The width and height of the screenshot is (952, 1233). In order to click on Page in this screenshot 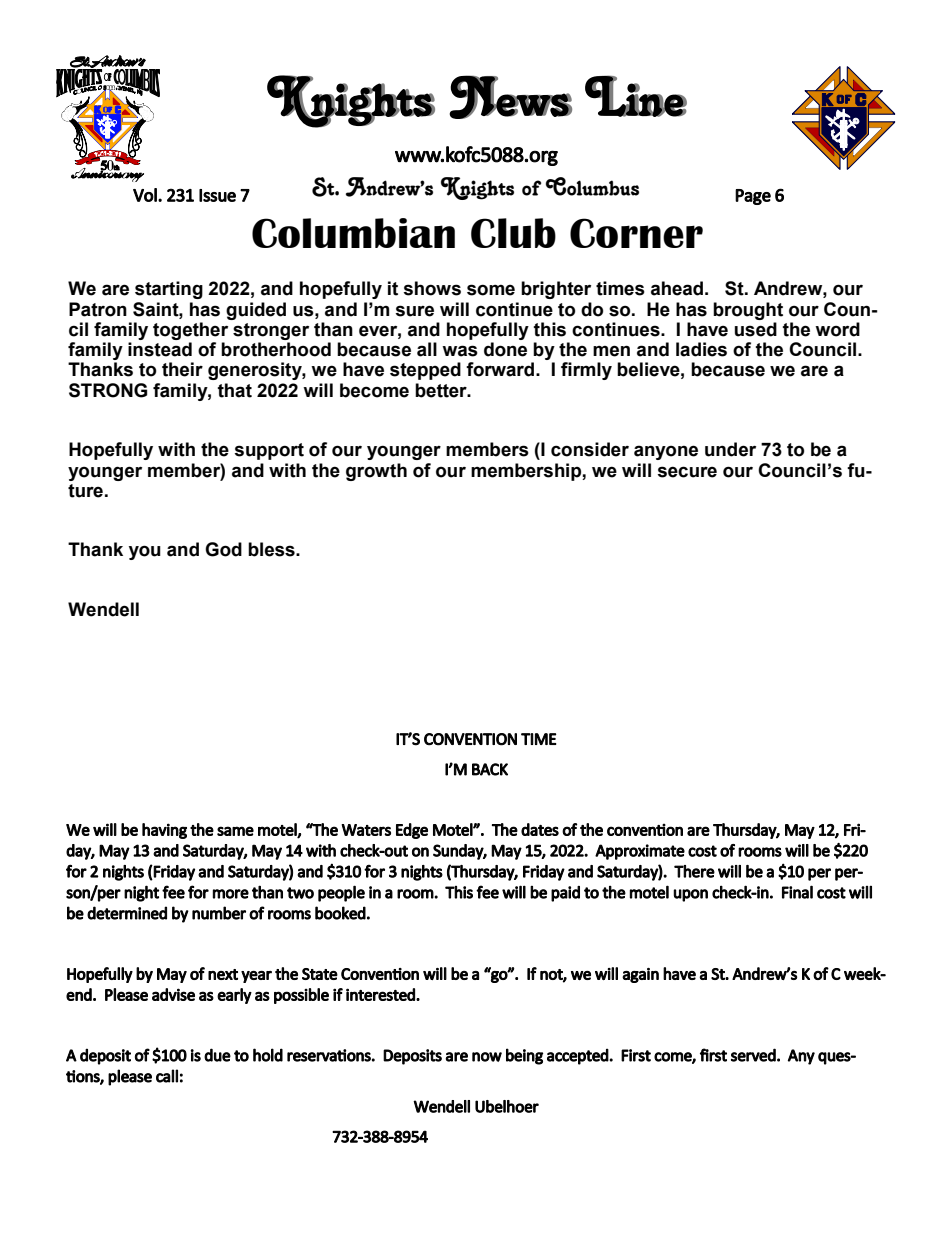, I will do `click(753, 197)`.
